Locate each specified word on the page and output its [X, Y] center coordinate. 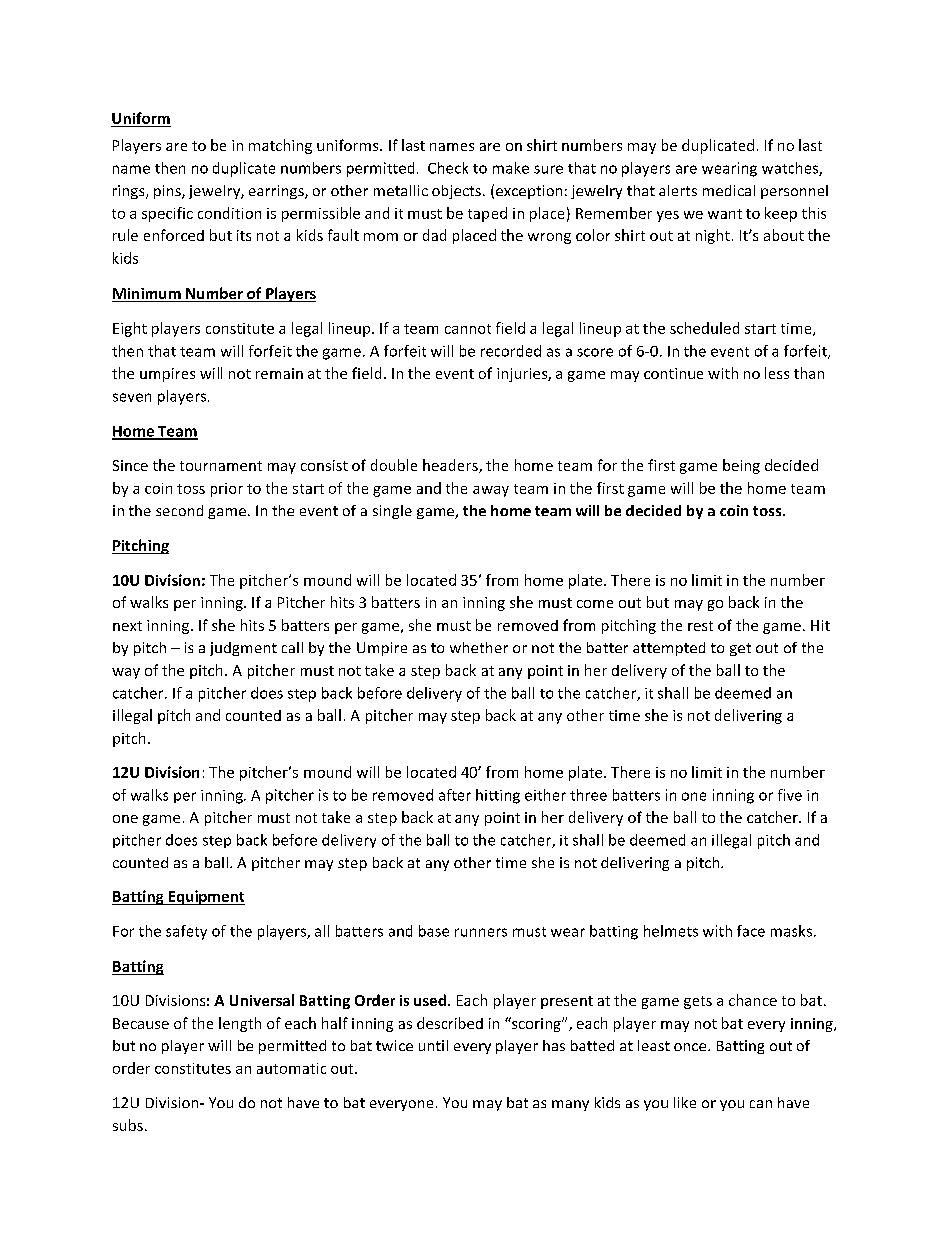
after [455, 795]
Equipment [205, 897]
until [433, 1045]
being [741, 466]
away [491, 491]
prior [227, 490]
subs [128, 1125]
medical [729, 190]
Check [448, 168]
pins [168, 192]
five [790, 795]
